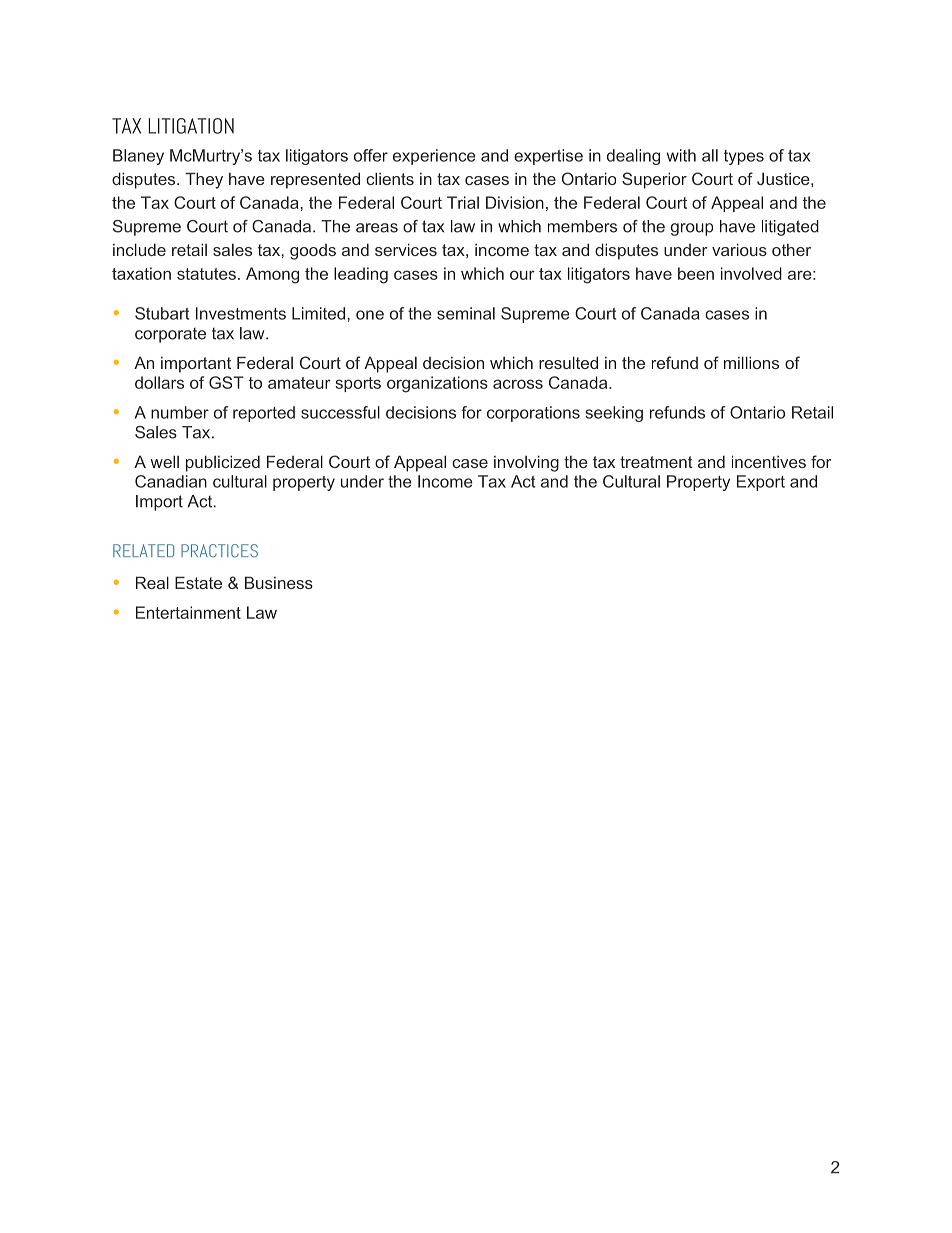 The image size is (952, 1233). What do you see at coordinates (434, 157) in the document?
I see `experience` at bounding box center [434, 157].
